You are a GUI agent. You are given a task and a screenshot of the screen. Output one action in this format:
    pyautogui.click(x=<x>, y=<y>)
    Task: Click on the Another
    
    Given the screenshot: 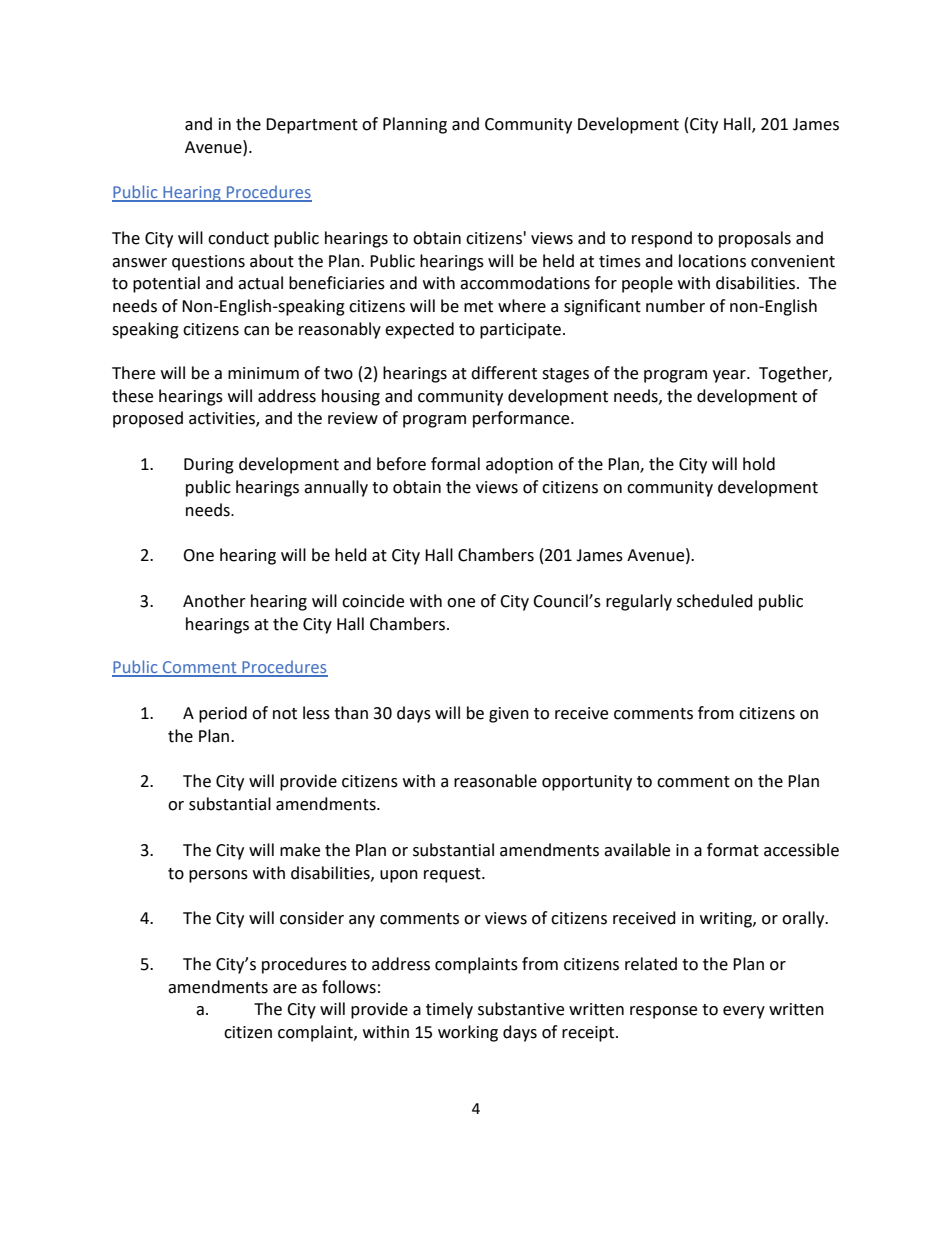 What is the action you would take?
    pyautogui.click(x=214, y=601)
